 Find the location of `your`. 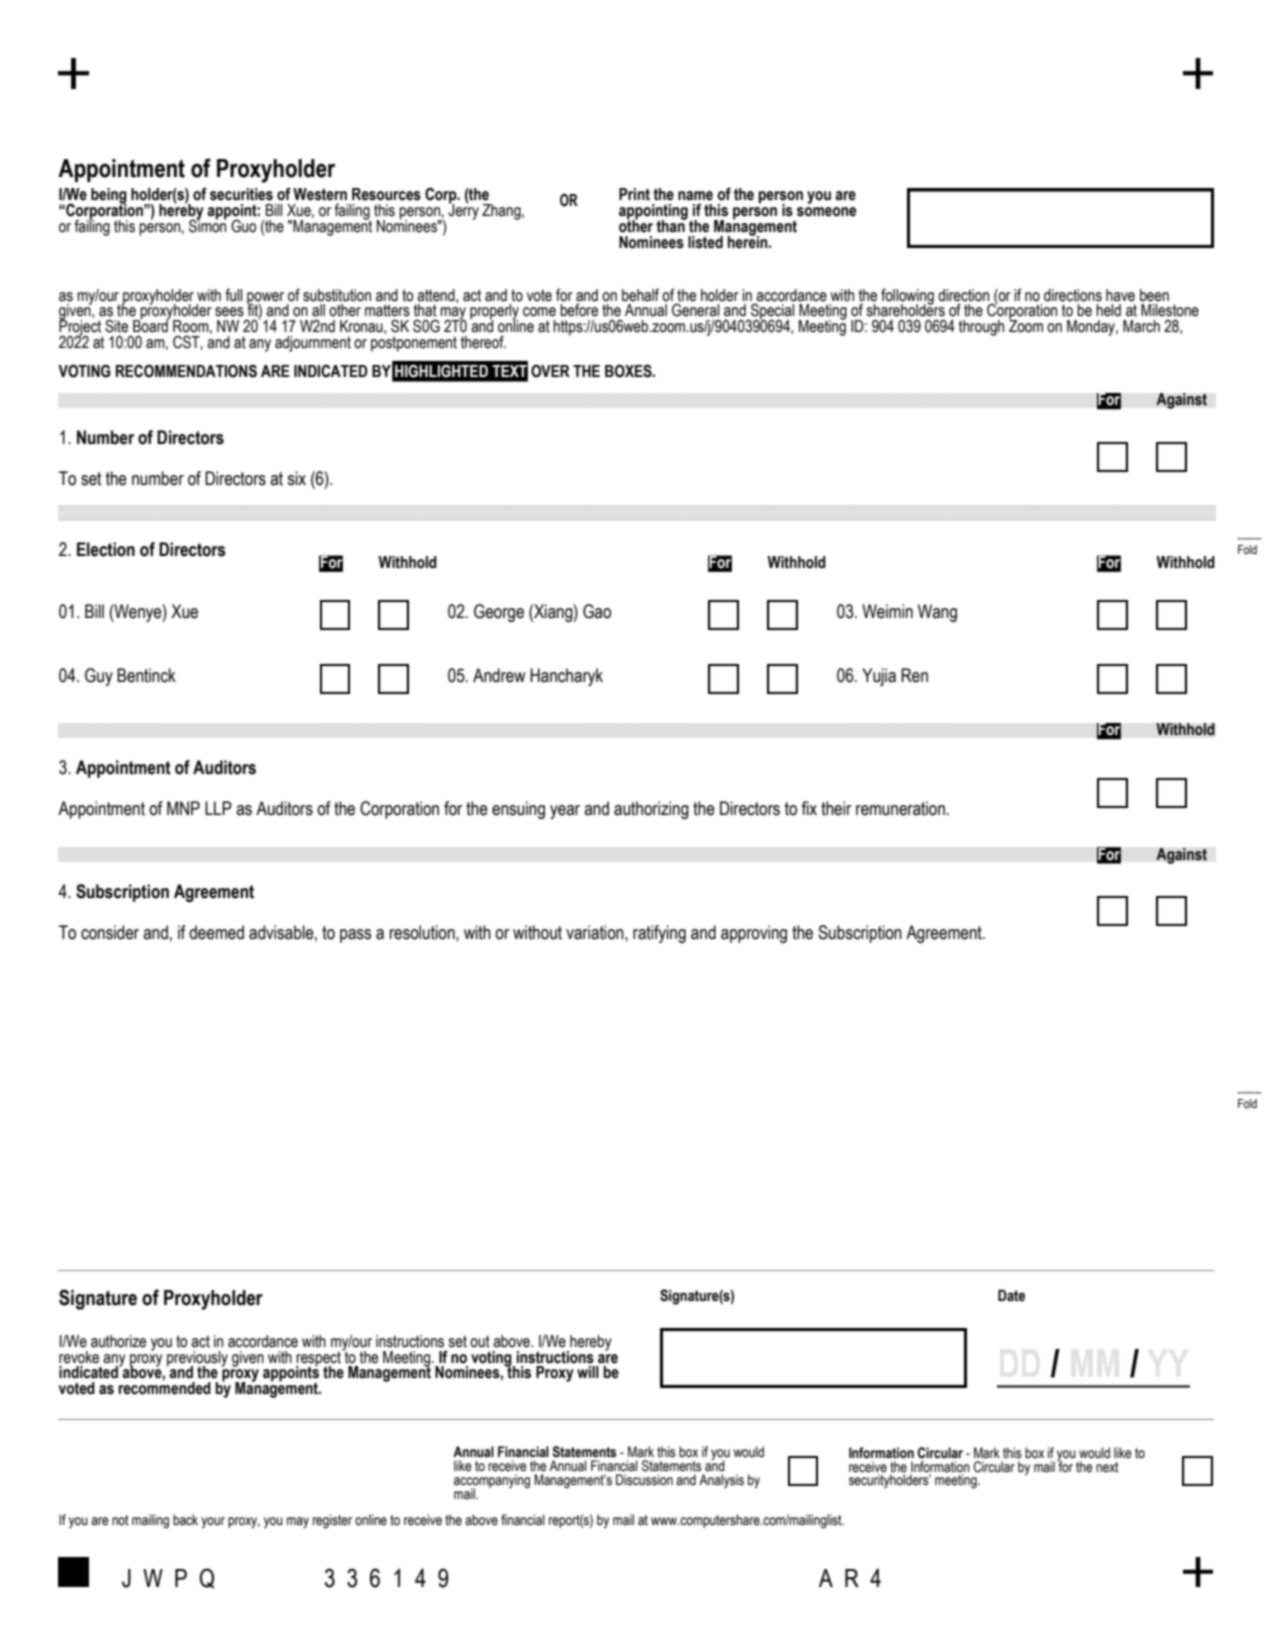

your is located at coordinates (213, 1522).
